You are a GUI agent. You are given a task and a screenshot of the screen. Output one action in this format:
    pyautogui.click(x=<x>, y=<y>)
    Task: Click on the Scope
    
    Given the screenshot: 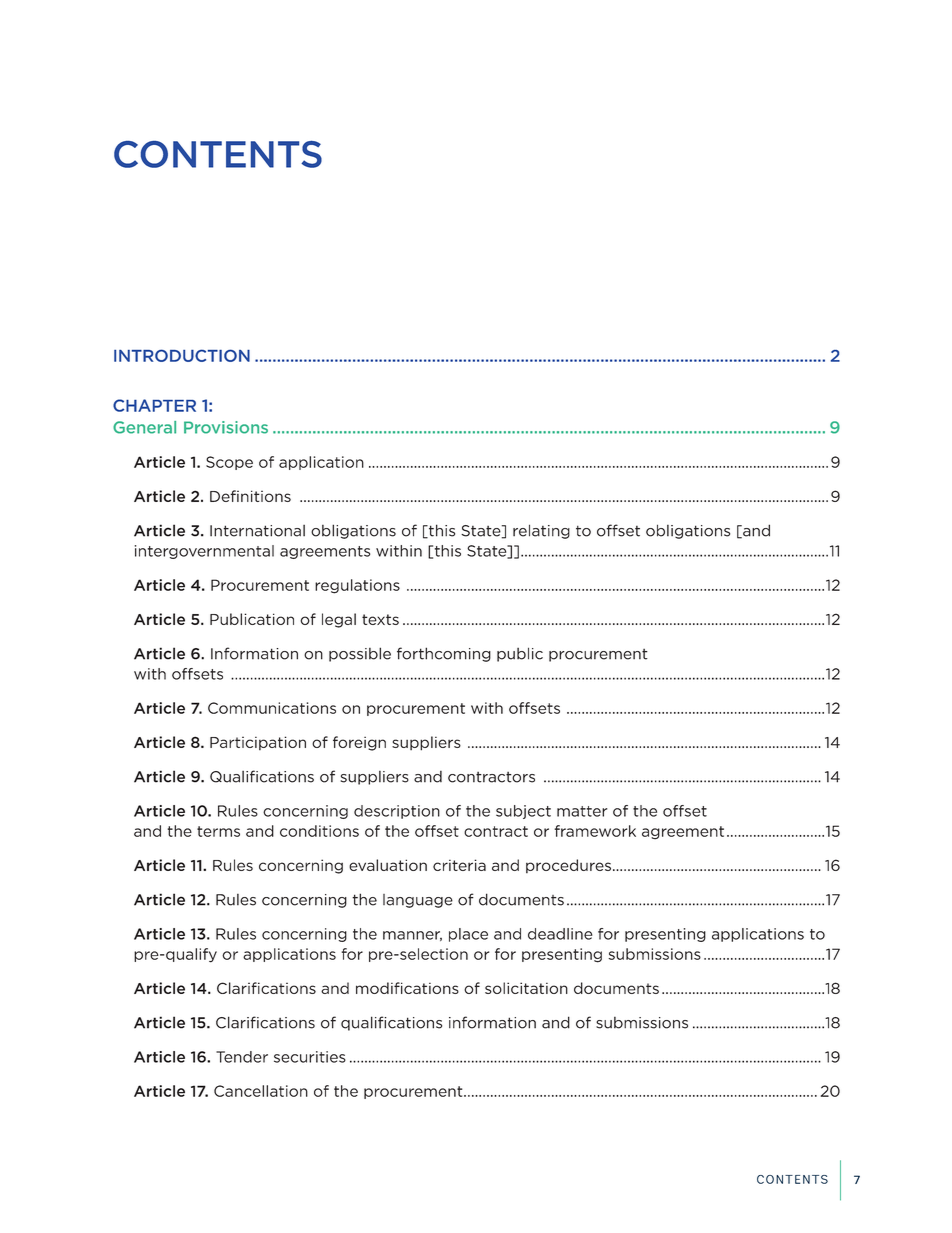 What is the action you would take?
    pyautogui.click(x=229, y=463)
